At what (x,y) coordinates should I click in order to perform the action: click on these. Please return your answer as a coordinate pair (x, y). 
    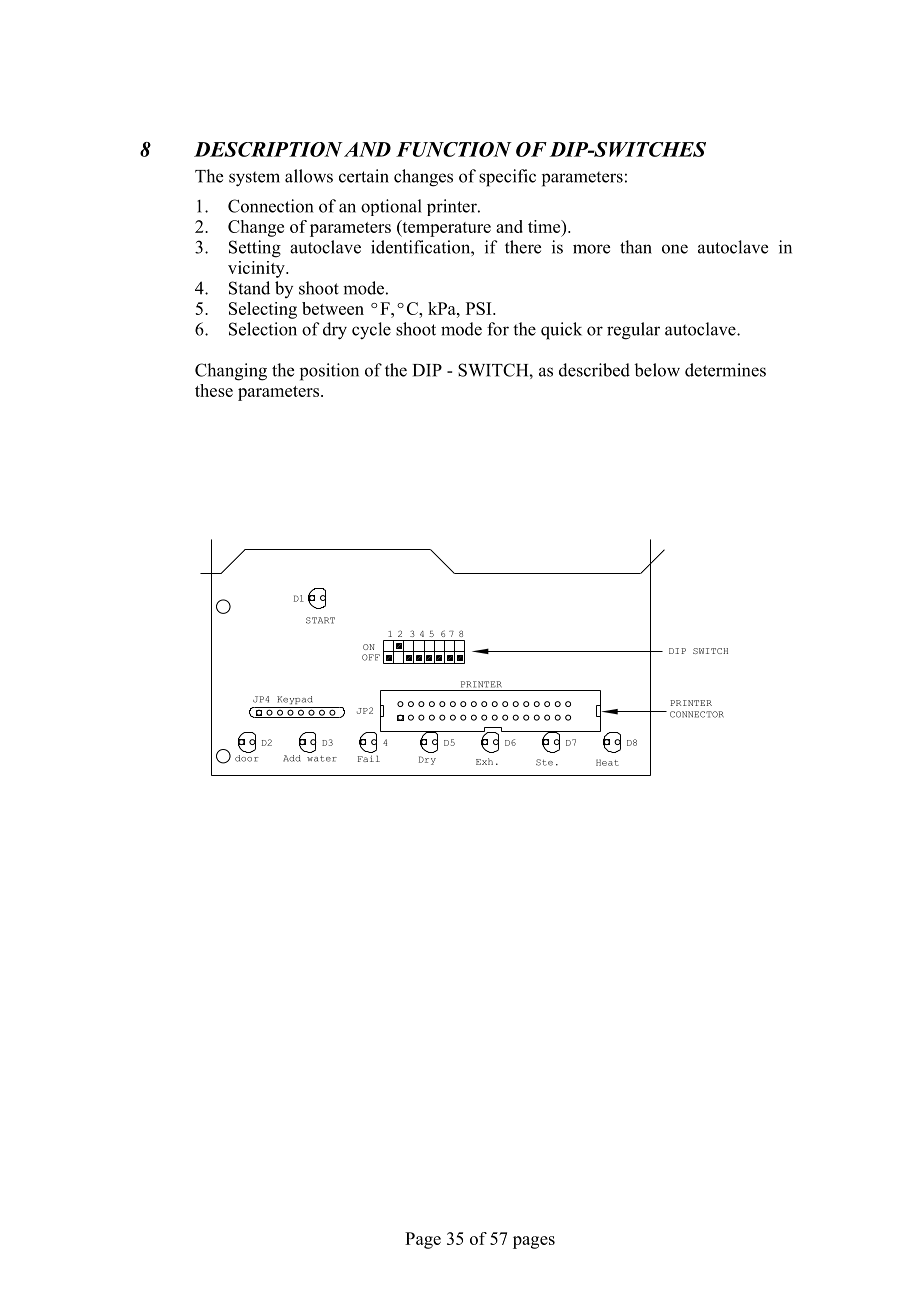
    Looking at the image, I should click on (214, 390).
